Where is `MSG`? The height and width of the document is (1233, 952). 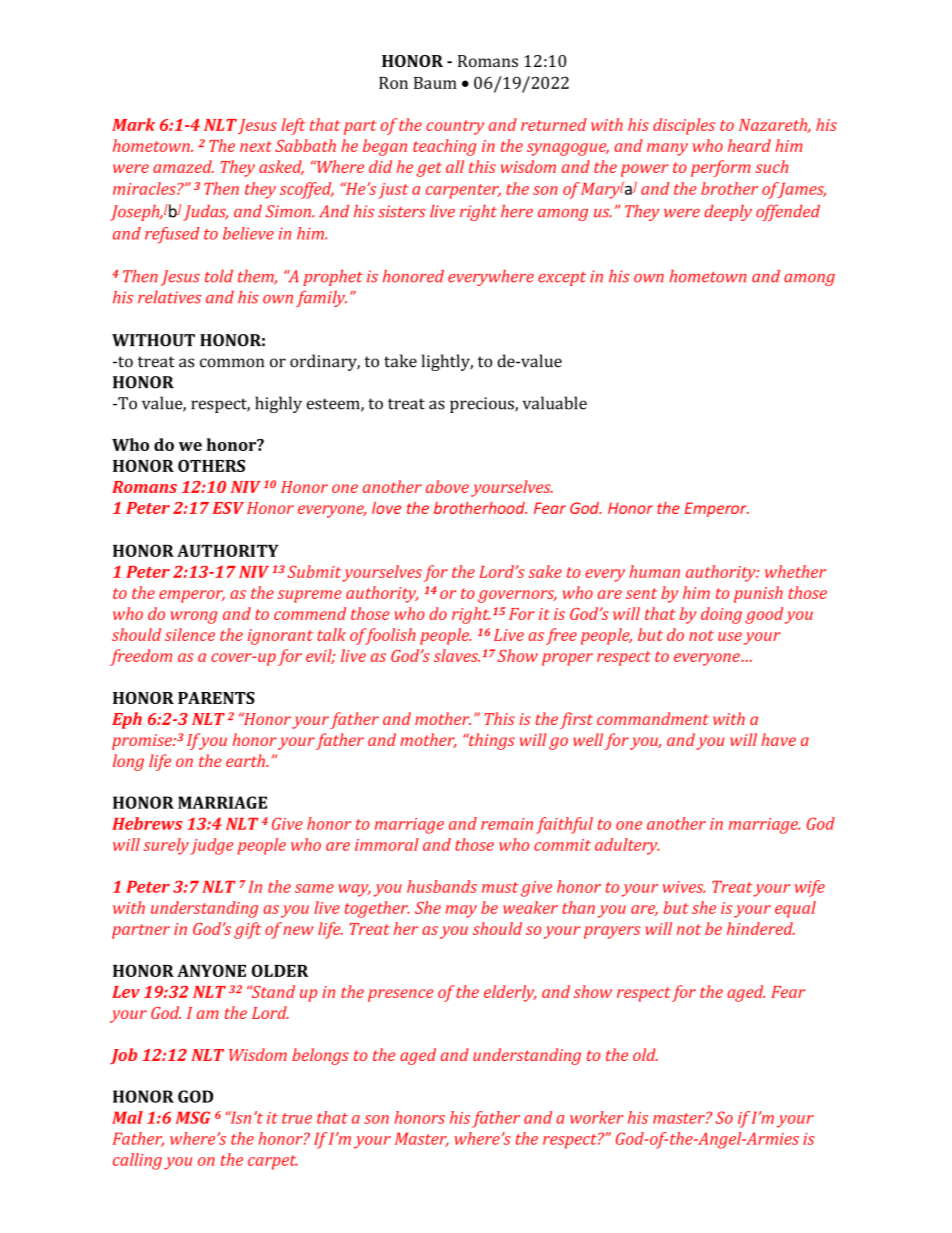 MSG is located at coordinates (192, 1117).
